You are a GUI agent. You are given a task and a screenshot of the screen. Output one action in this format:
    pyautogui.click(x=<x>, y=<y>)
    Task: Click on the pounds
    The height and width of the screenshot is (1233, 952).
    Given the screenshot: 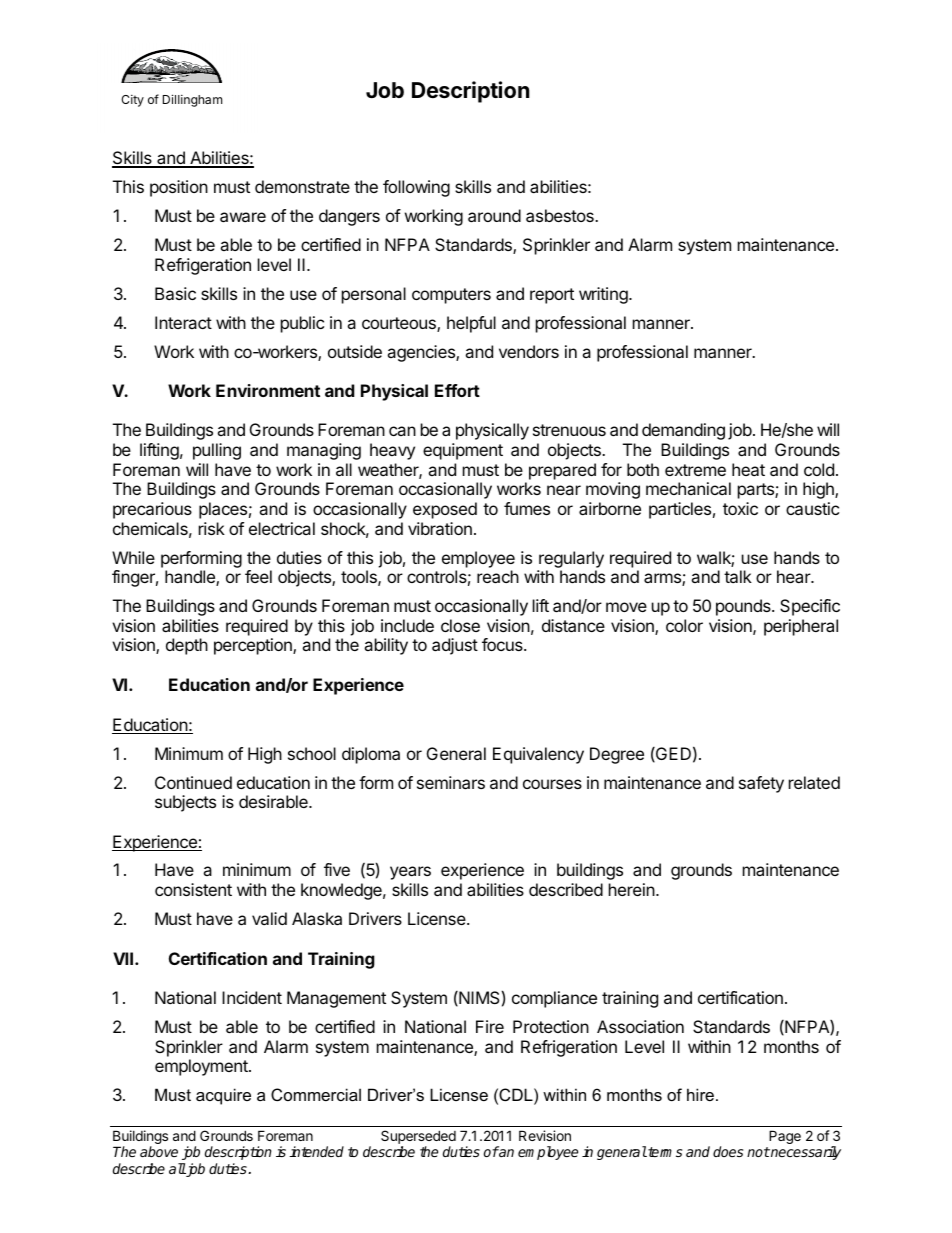 What is the action you would take?
    pyautogui.click(x=744, y=607)
